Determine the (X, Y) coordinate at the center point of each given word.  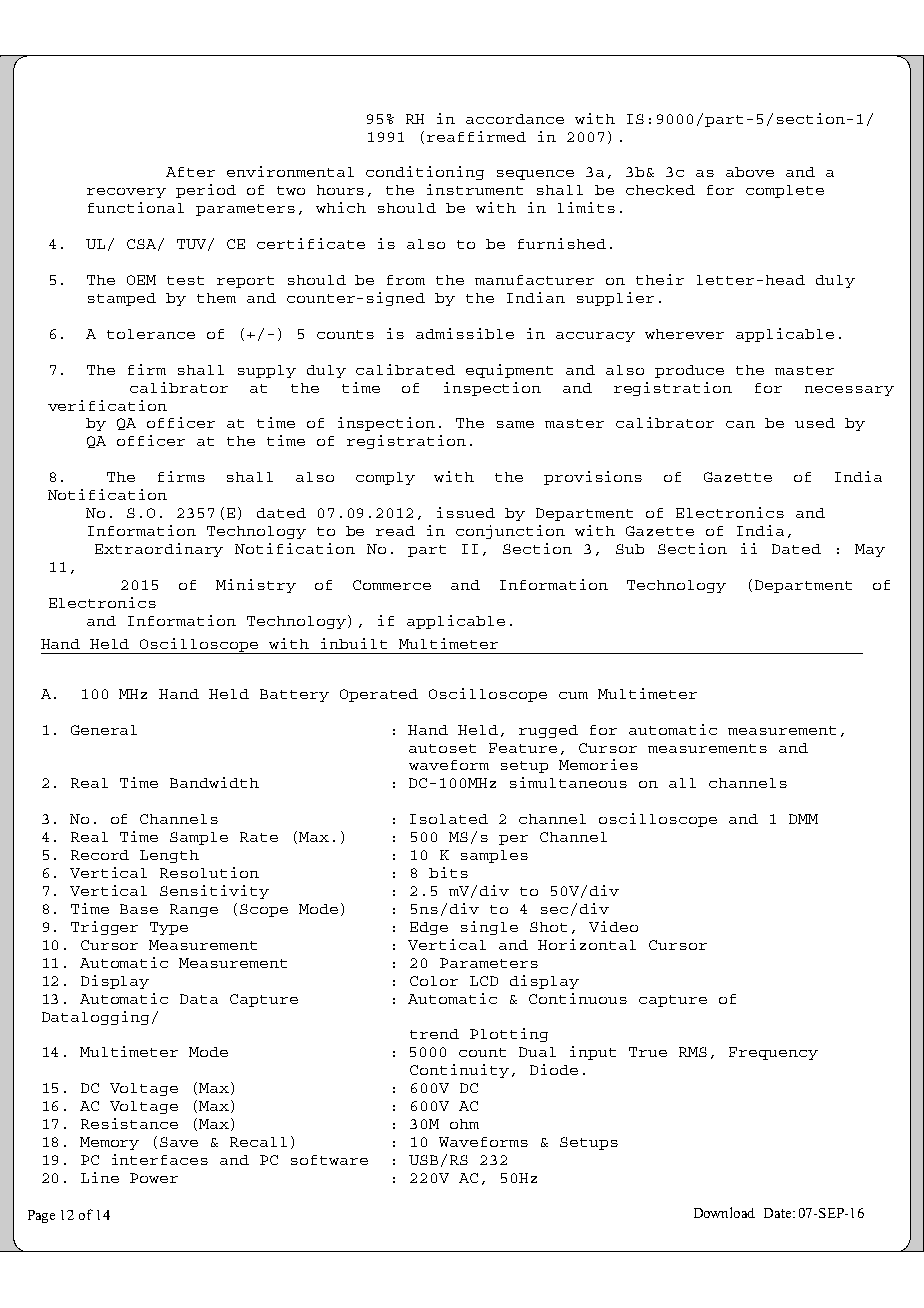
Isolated (449, 819)
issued (466, 512)
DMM (803, 819)
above (750, 172)
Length (169, 856)
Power (154, 1178)
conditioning (425, 173)
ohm (464, 1124)
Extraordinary (159, 550)
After (190, 172)
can (740, 424)
